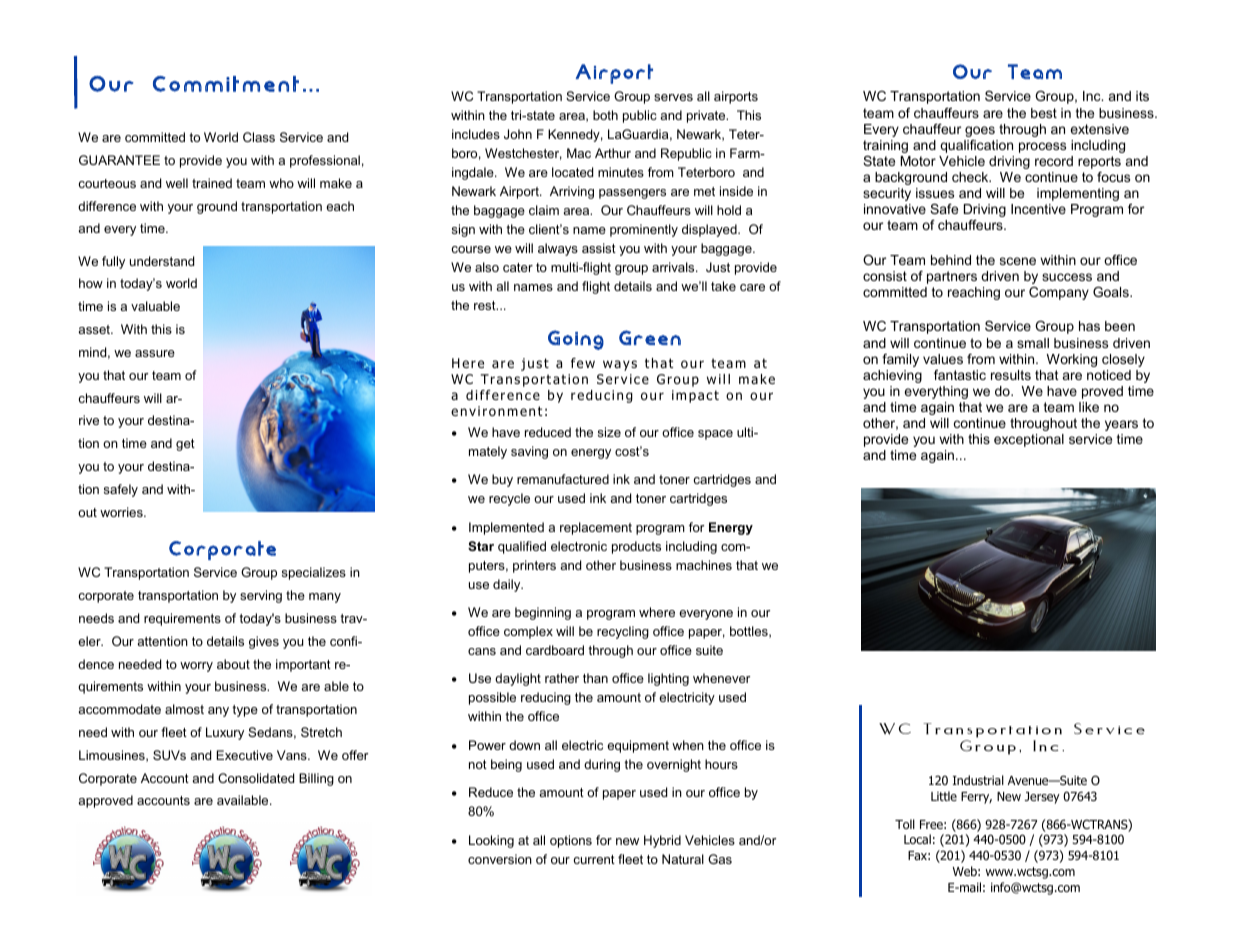  I want to click on get, so click(185, 445).
